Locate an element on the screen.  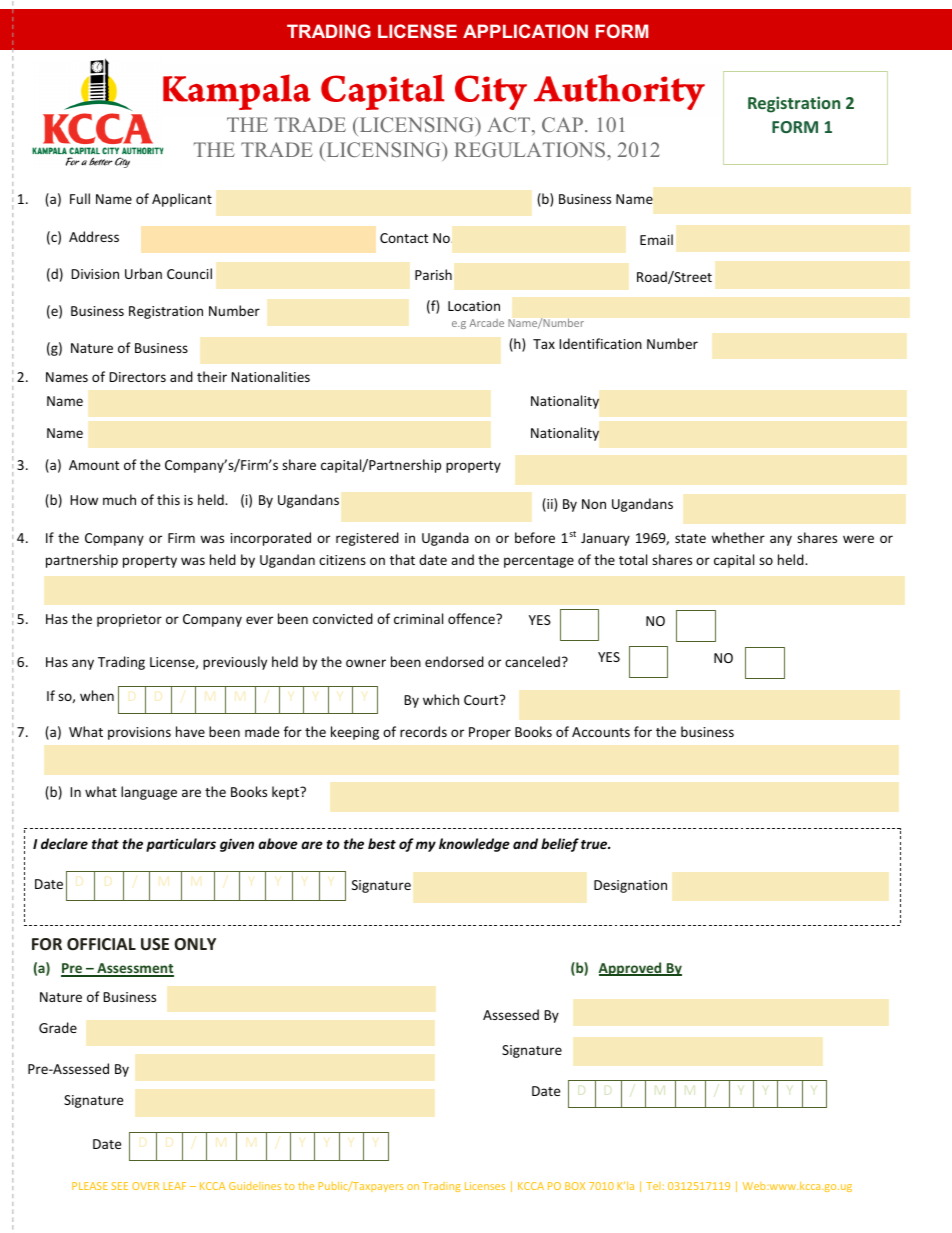
language is located at coordinates (149, 793).
